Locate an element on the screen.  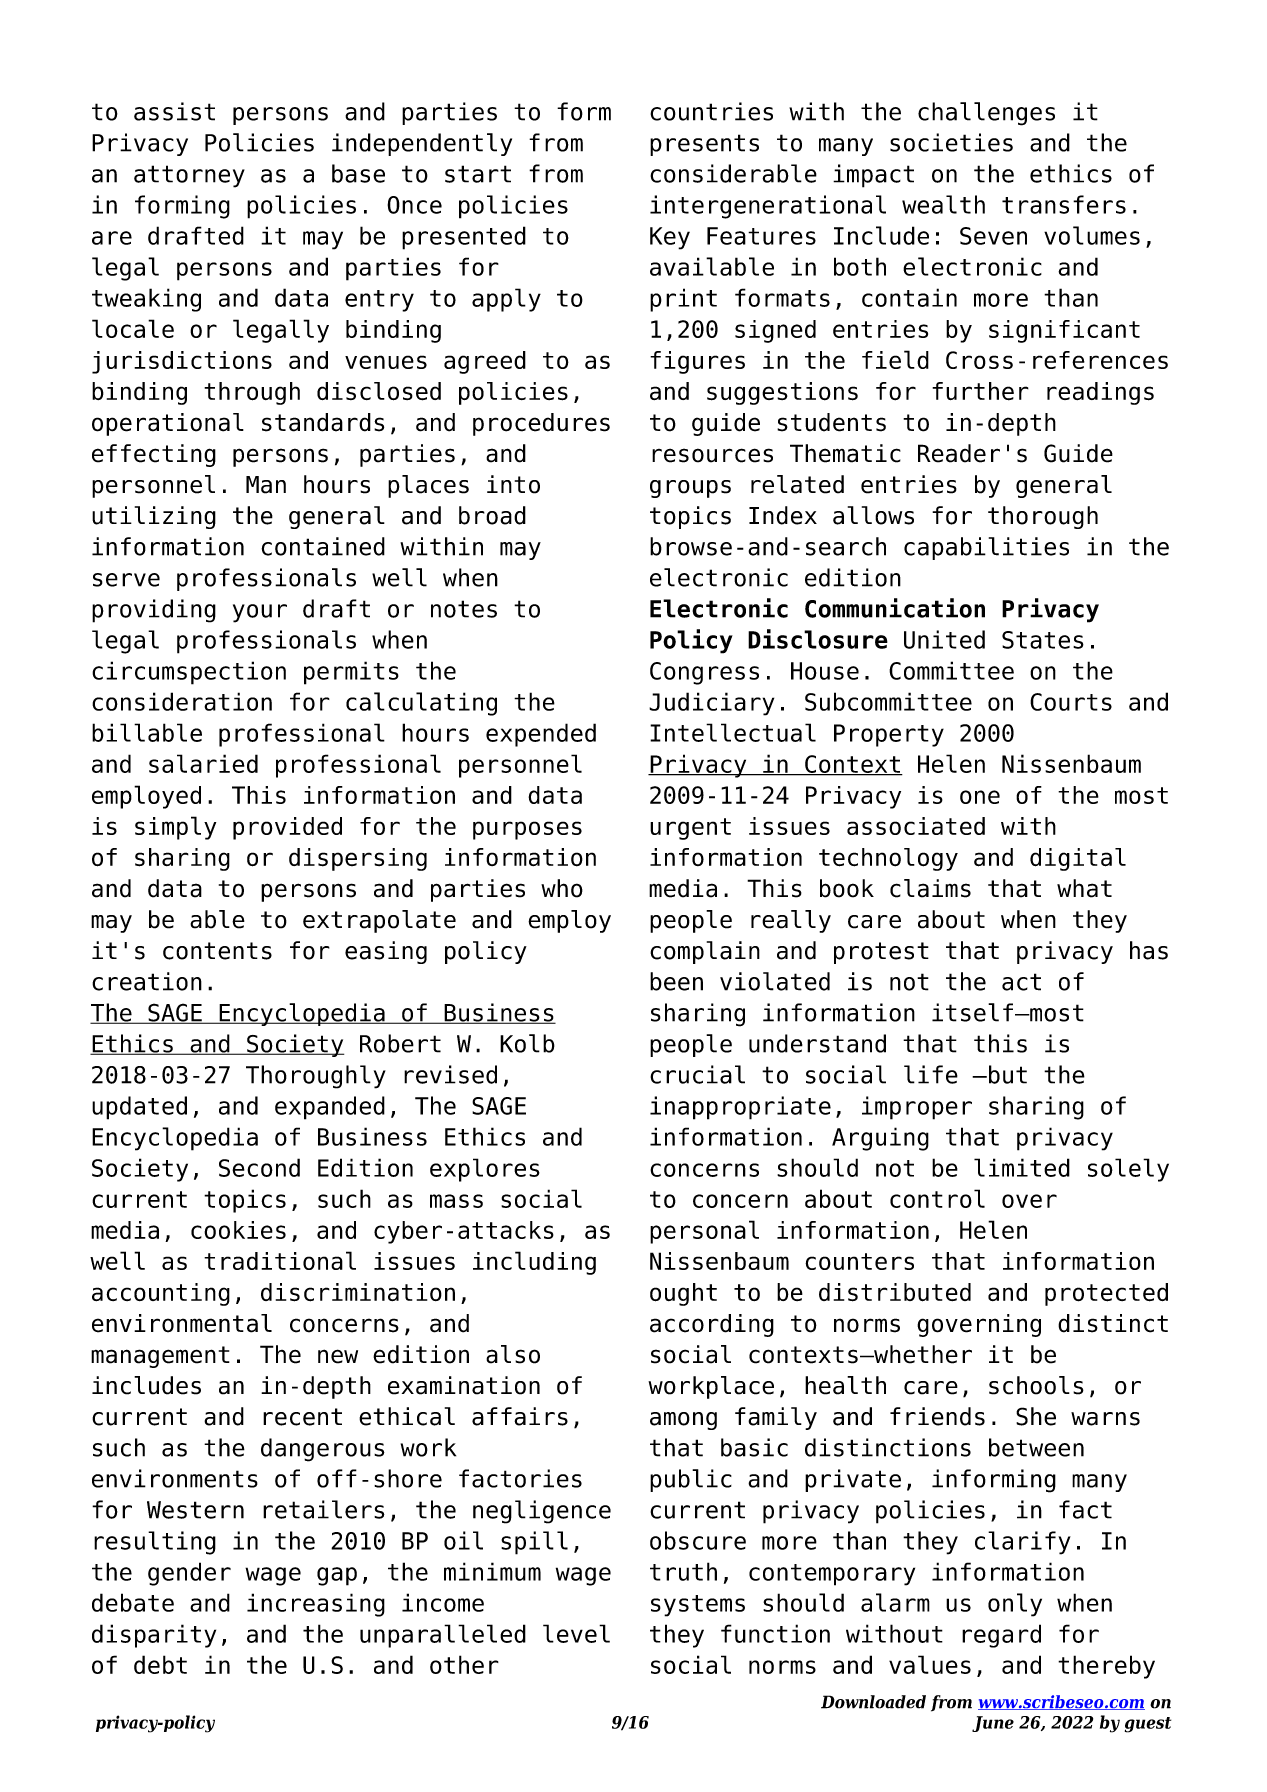
level is located at coordinates (576, 1633).
